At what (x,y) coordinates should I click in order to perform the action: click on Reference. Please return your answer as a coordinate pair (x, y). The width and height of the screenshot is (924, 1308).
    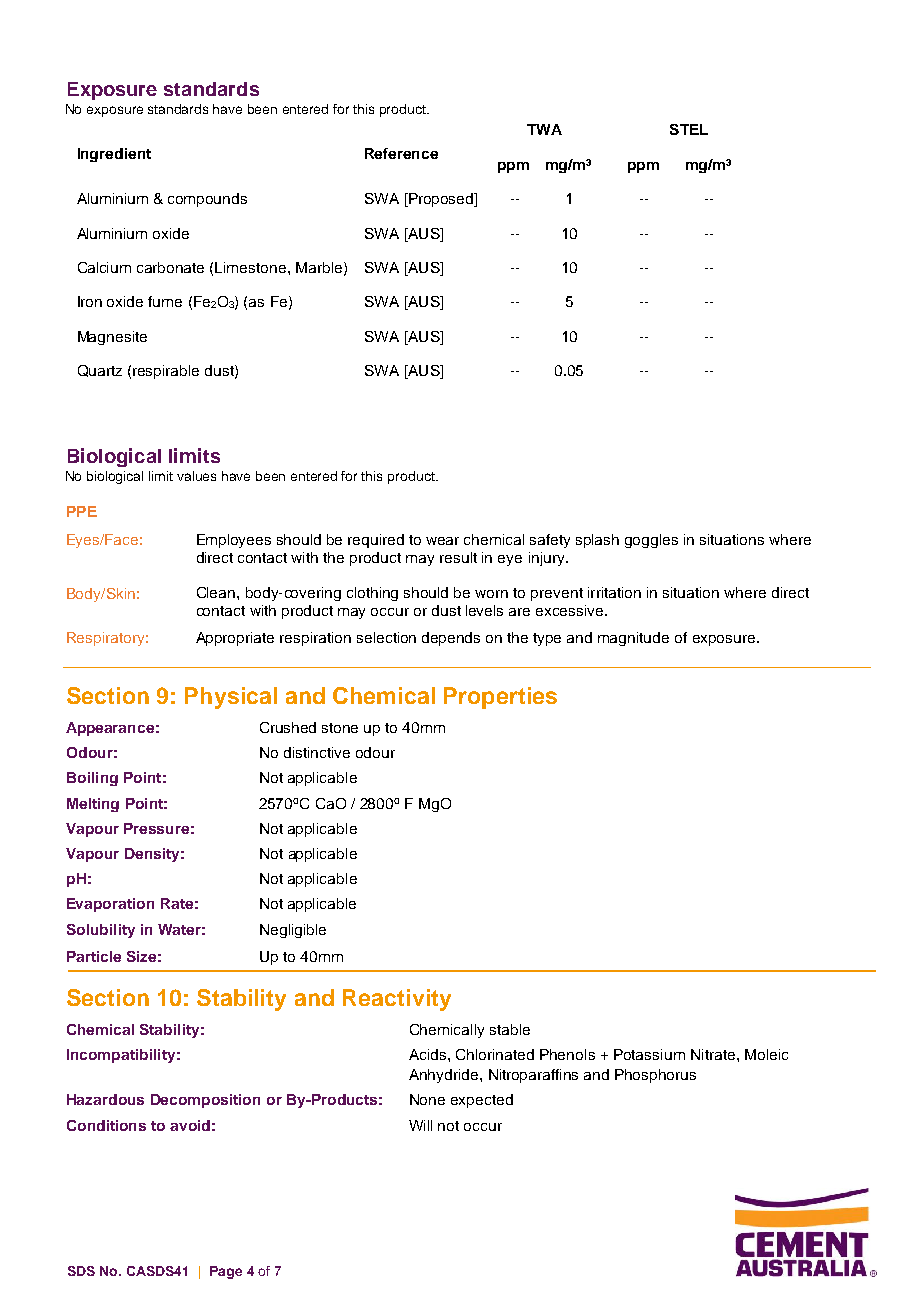
    Looking at the image, I should click on (401, 153).
